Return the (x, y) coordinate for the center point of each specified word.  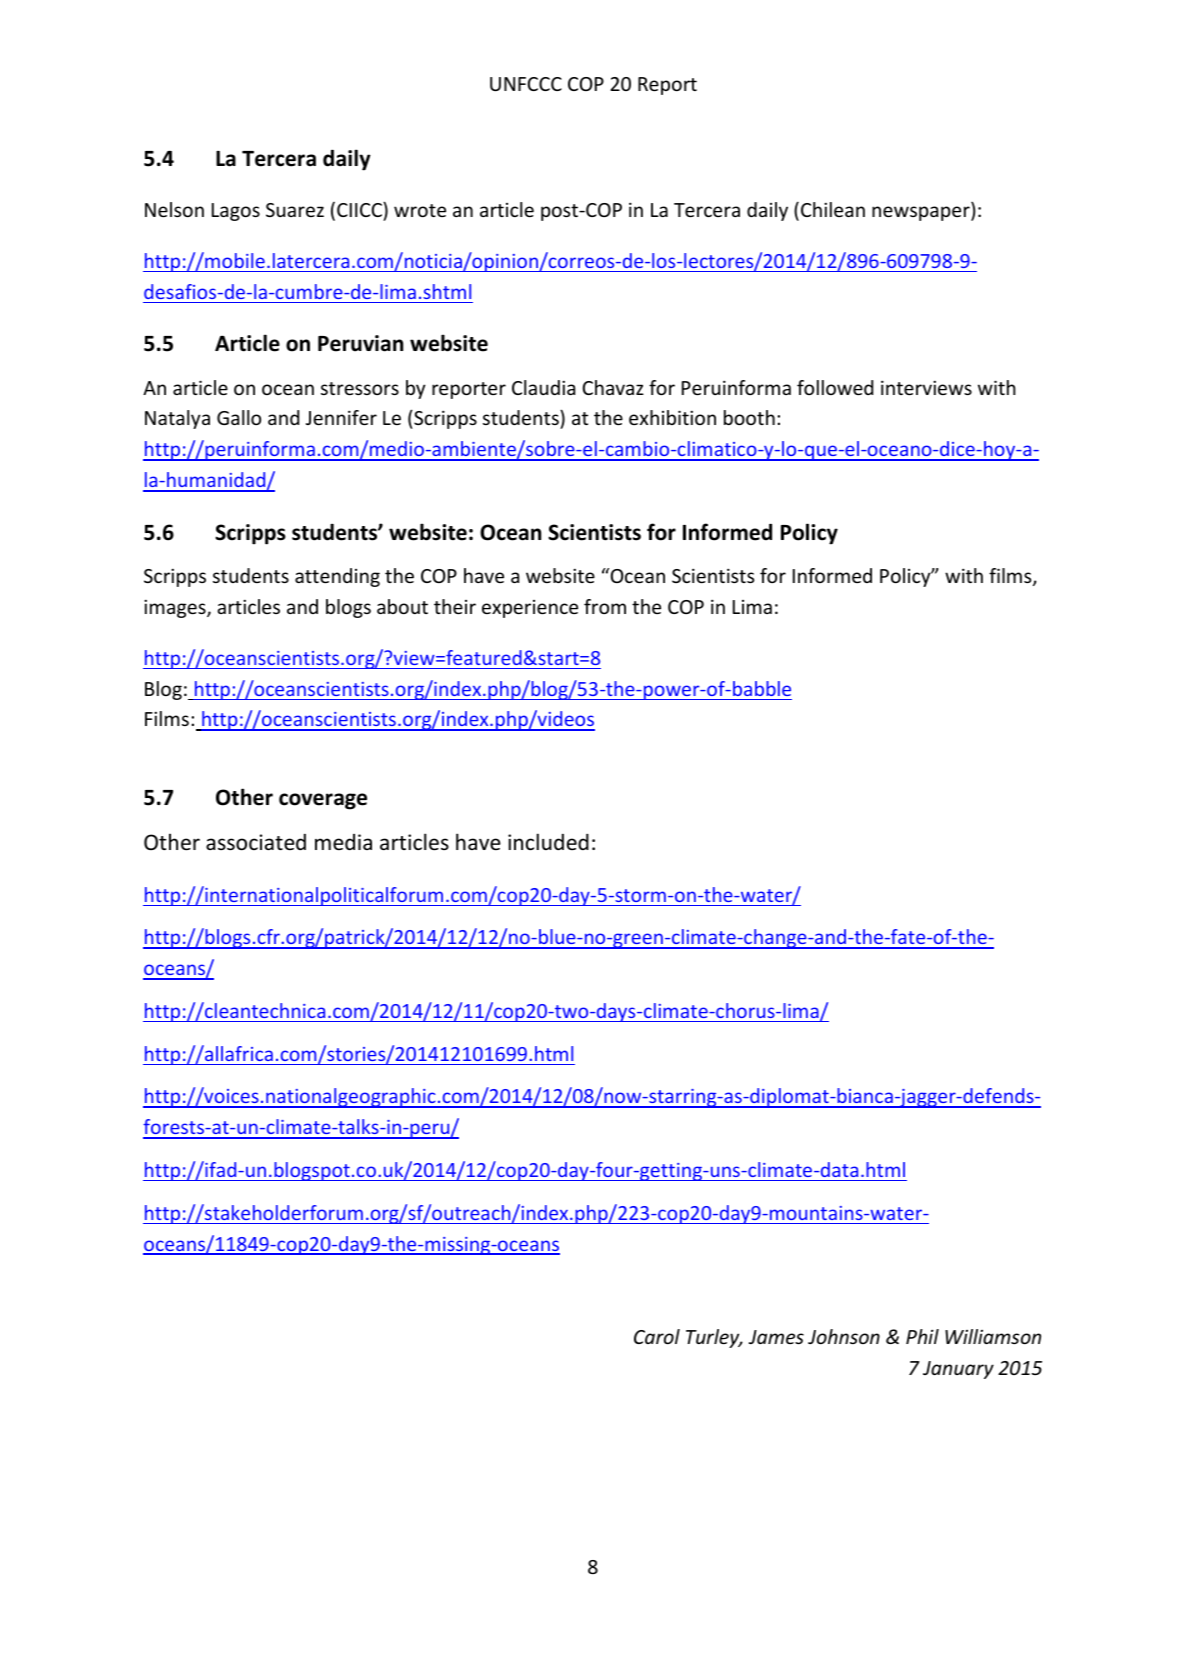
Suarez (295, 210)
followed (835, 387)
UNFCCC (526, 84)
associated (256, 842)
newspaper (922, 213)
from (605, 606)
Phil (922, 1336)
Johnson (844, 1336)
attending (337, 577)
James (776, 1337)
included (548, 842)
